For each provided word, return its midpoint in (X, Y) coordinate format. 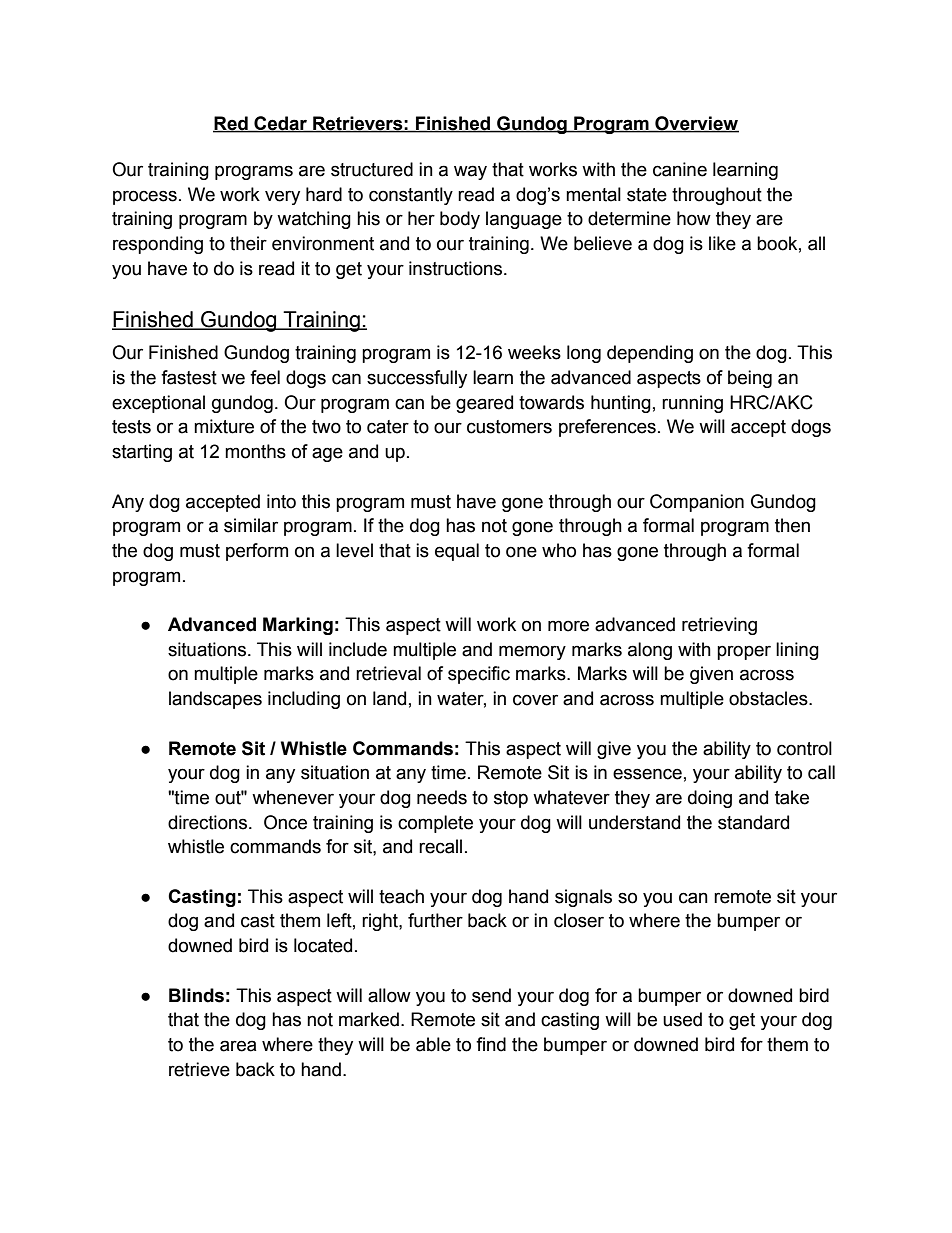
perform (257, 552)
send (491, 995)
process (145, 197)
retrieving (719, 626)
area (238, 1046)
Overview (696, 124)
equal (457, 552)
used (682, 1019)
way (470, 172)
